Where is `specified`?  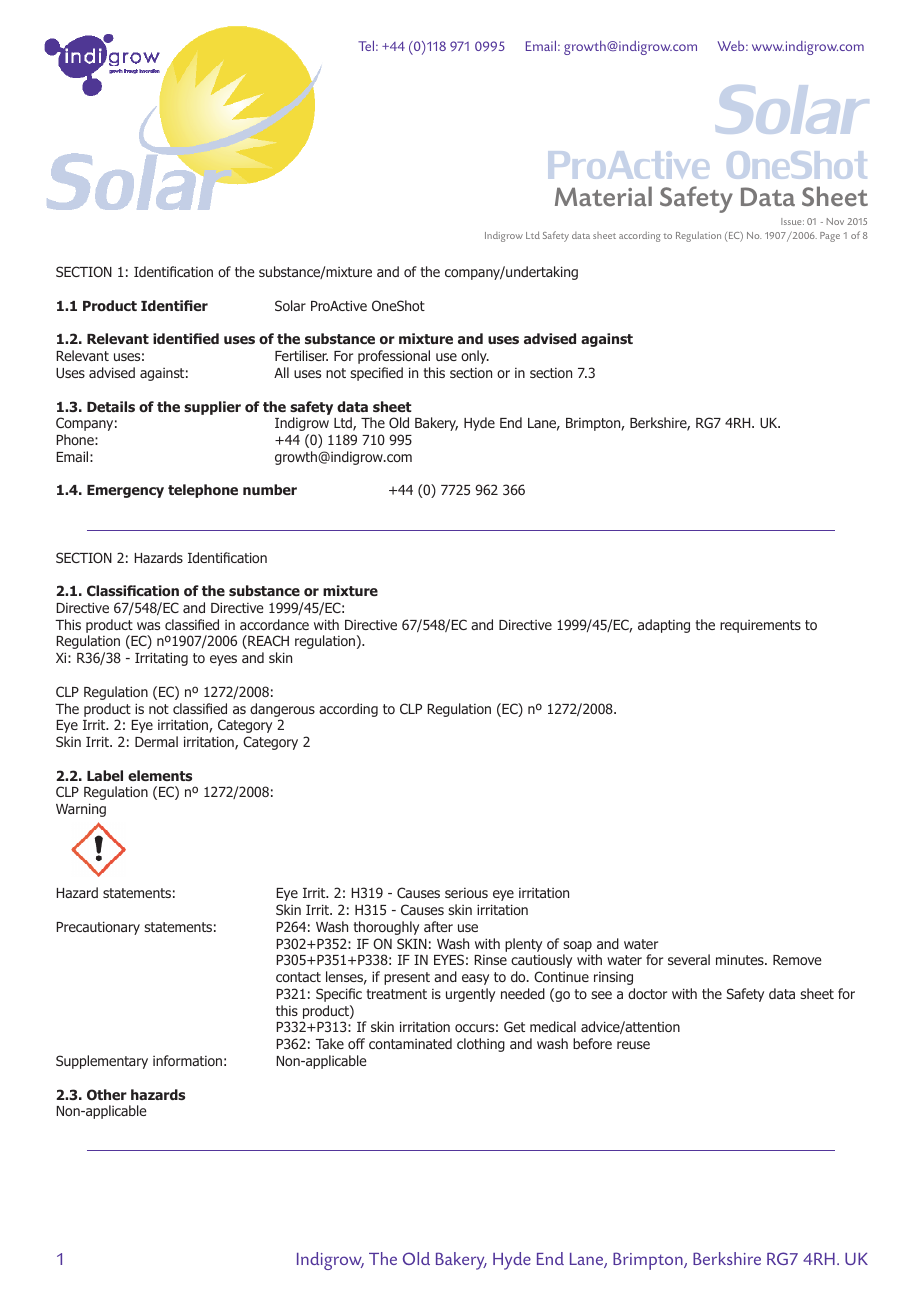
specified is located at coordinates (376, 374).
